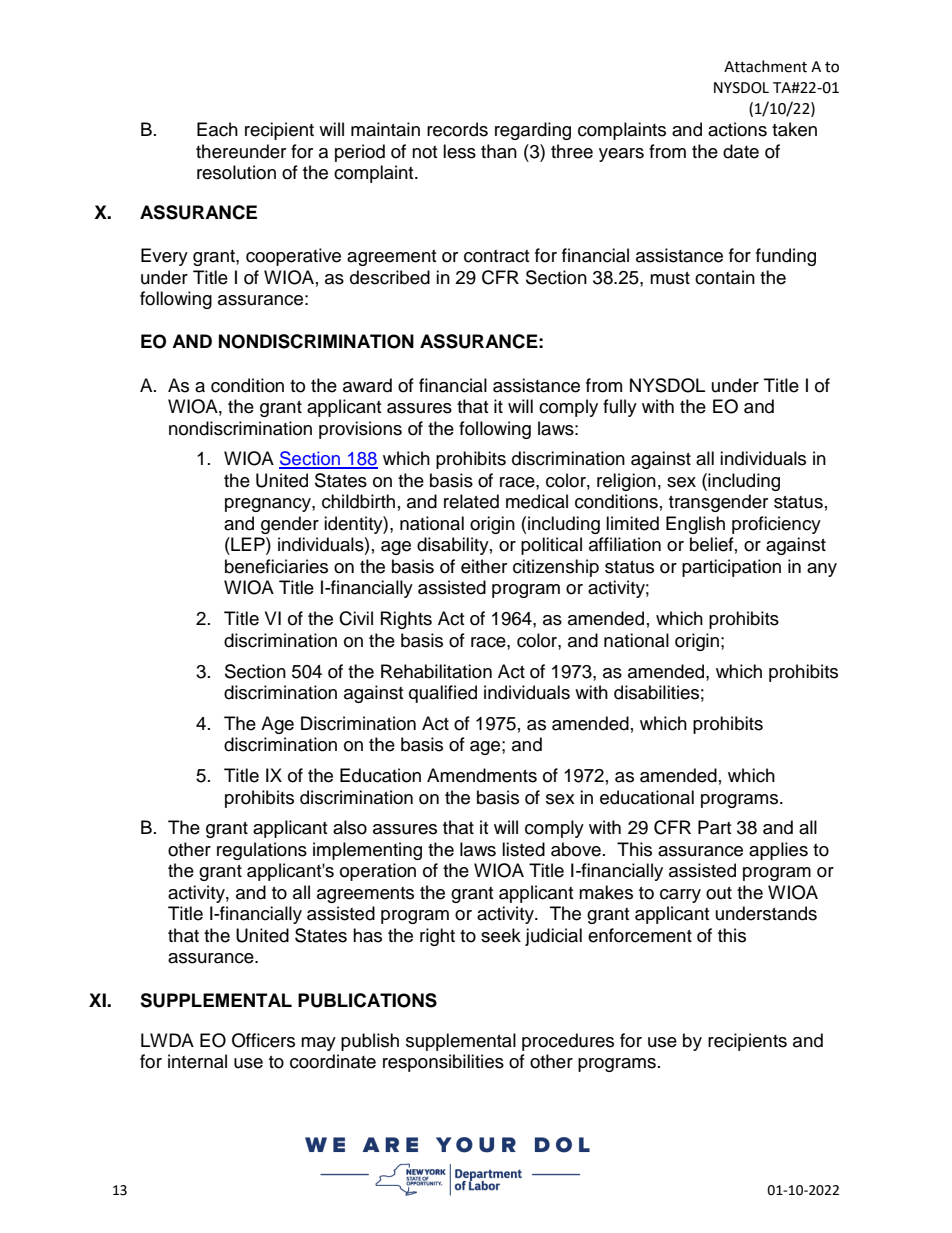 The height and width of the page is (1233, 952). Describe the element at coordinates (293, 257) in the page. I see `cooperative` at that location.
